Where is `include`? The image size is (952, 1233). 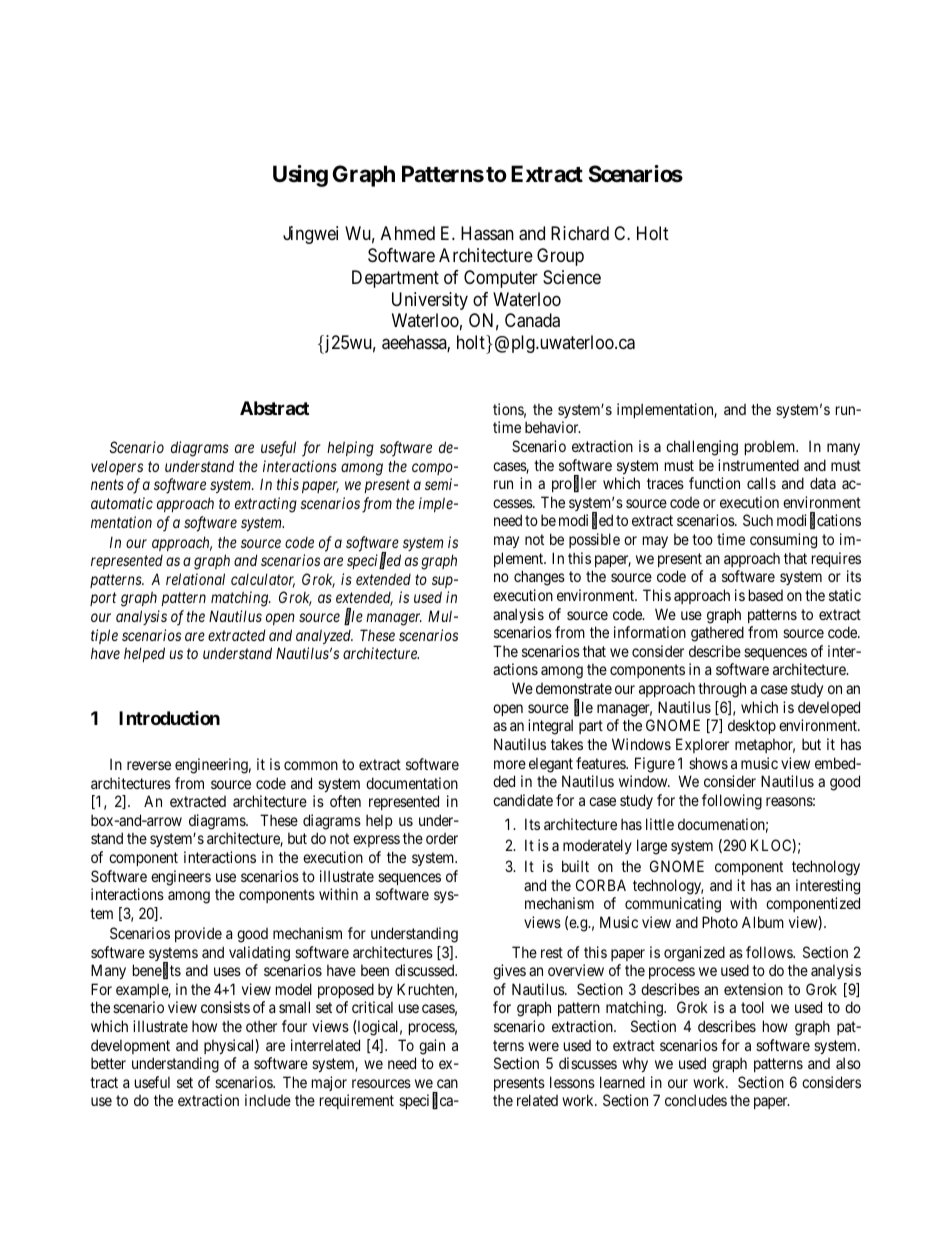
include is located at coordinates (268, 1100).
